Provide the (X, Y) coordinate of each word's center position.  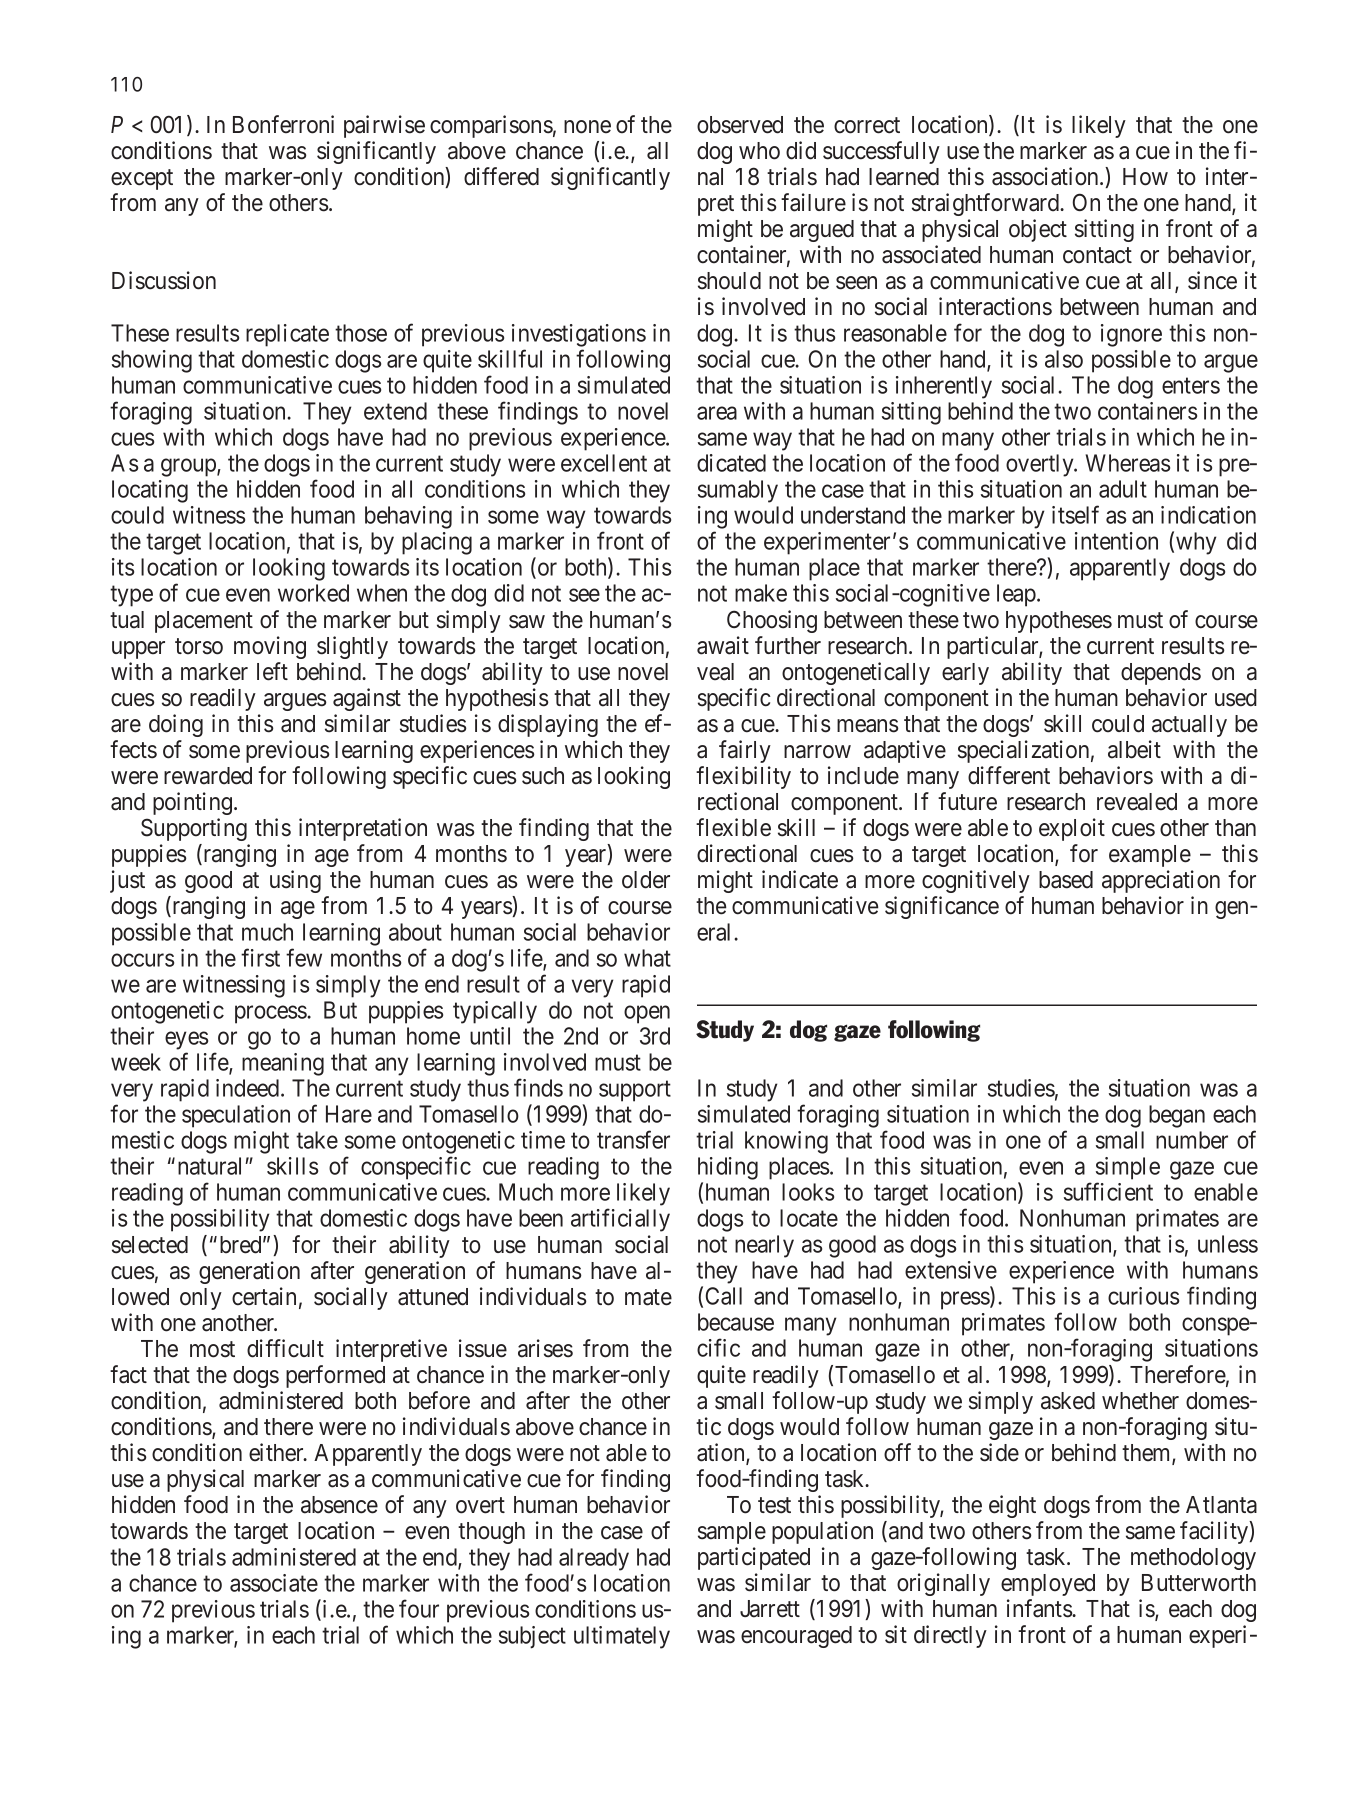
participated (754, 1558)
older (646, 880)
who (759, 151)
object (1038, 230)
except (142, 179)
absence (339, 1505)
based (1066, 880)
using (295, 881)
